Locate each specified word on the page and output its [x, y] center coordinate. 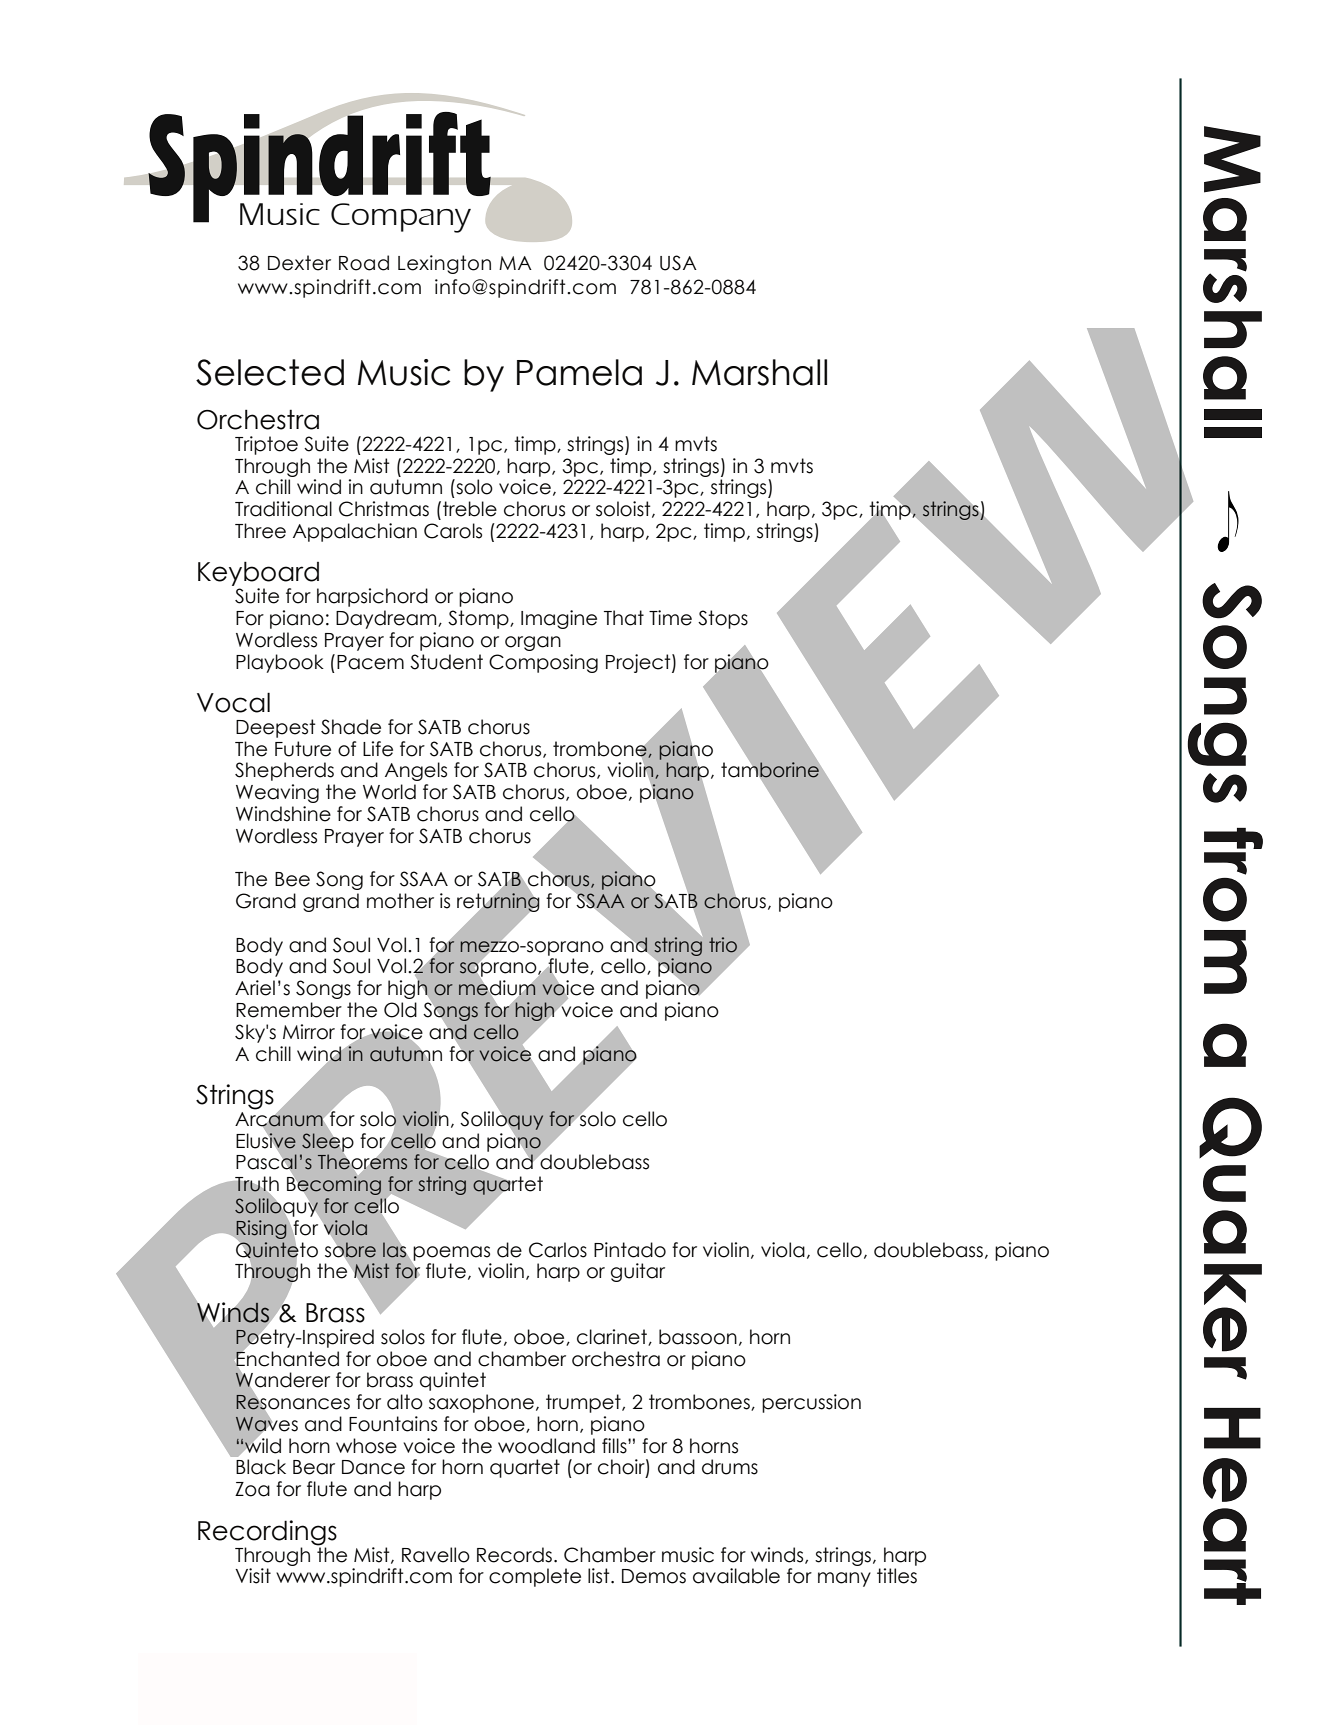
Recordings [267, 1534]
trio [723, 945]
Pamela [579, 372]
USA [678, 263]
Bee [292, 879]
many [844, 1579]
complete [535, 1577]
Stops [723, 619]
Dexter [299, 263]
